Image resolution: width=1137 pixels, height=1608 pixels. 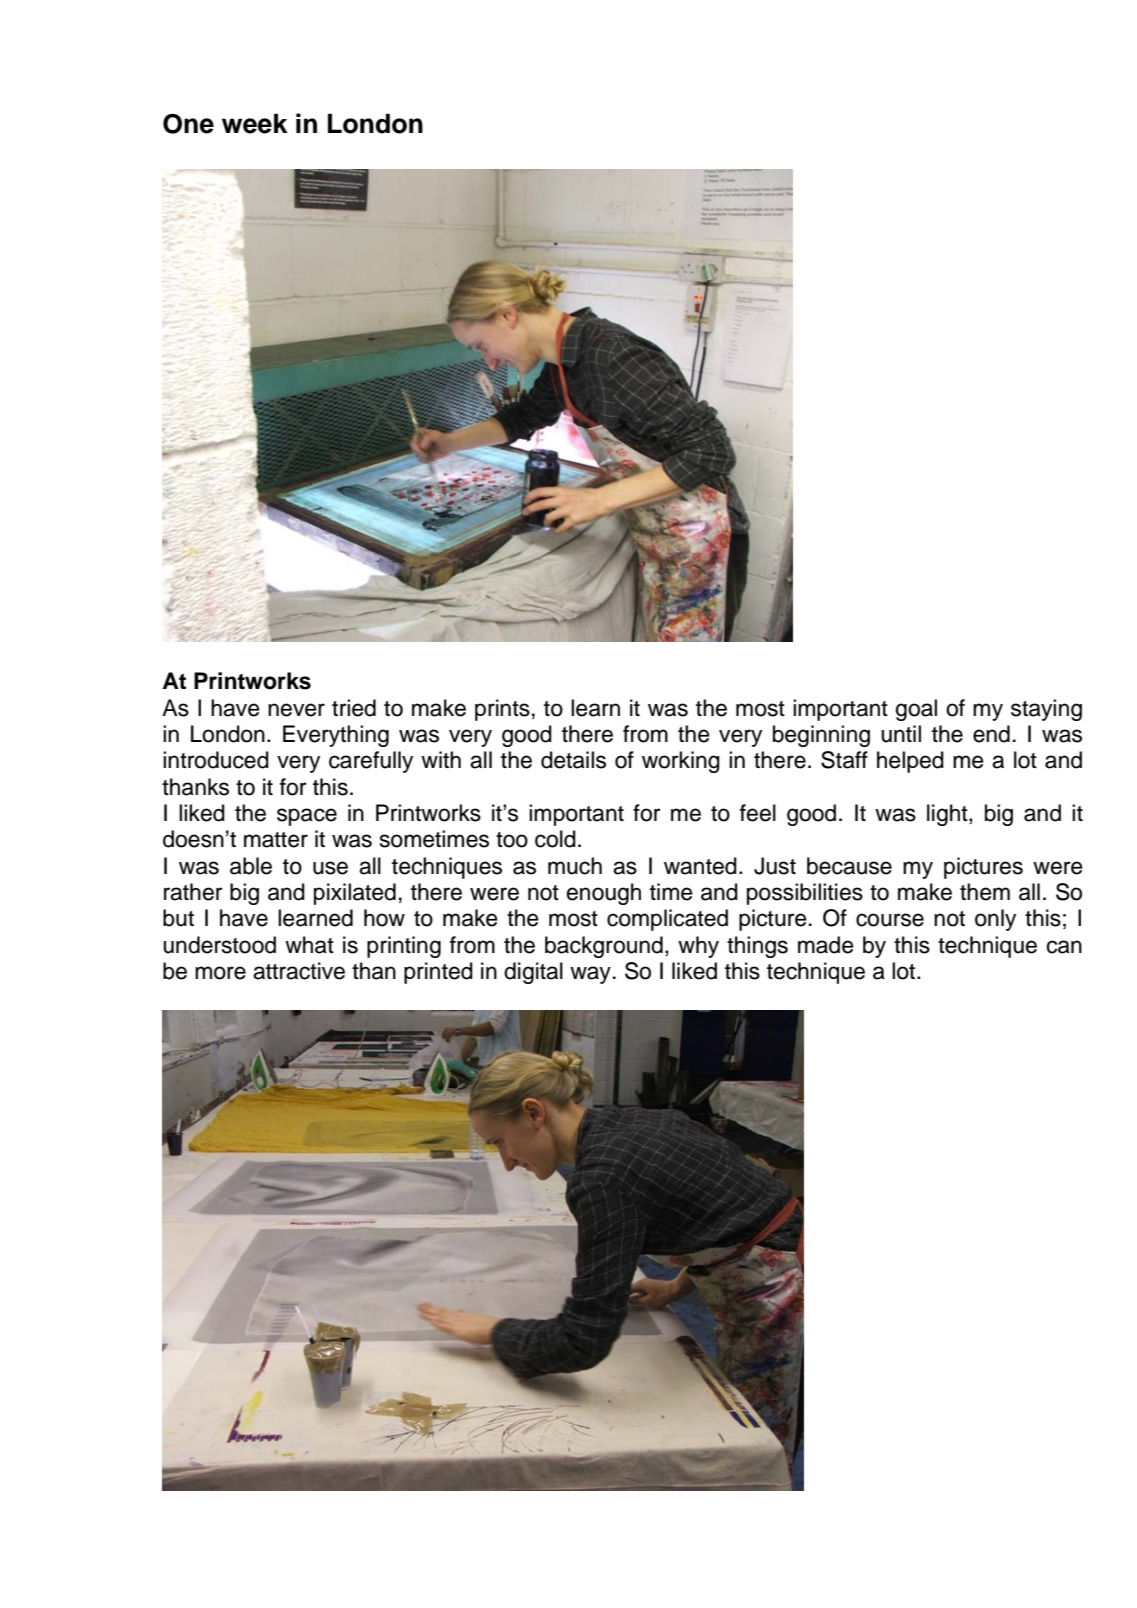 I want to click on One, so click(x=188, y=124).
